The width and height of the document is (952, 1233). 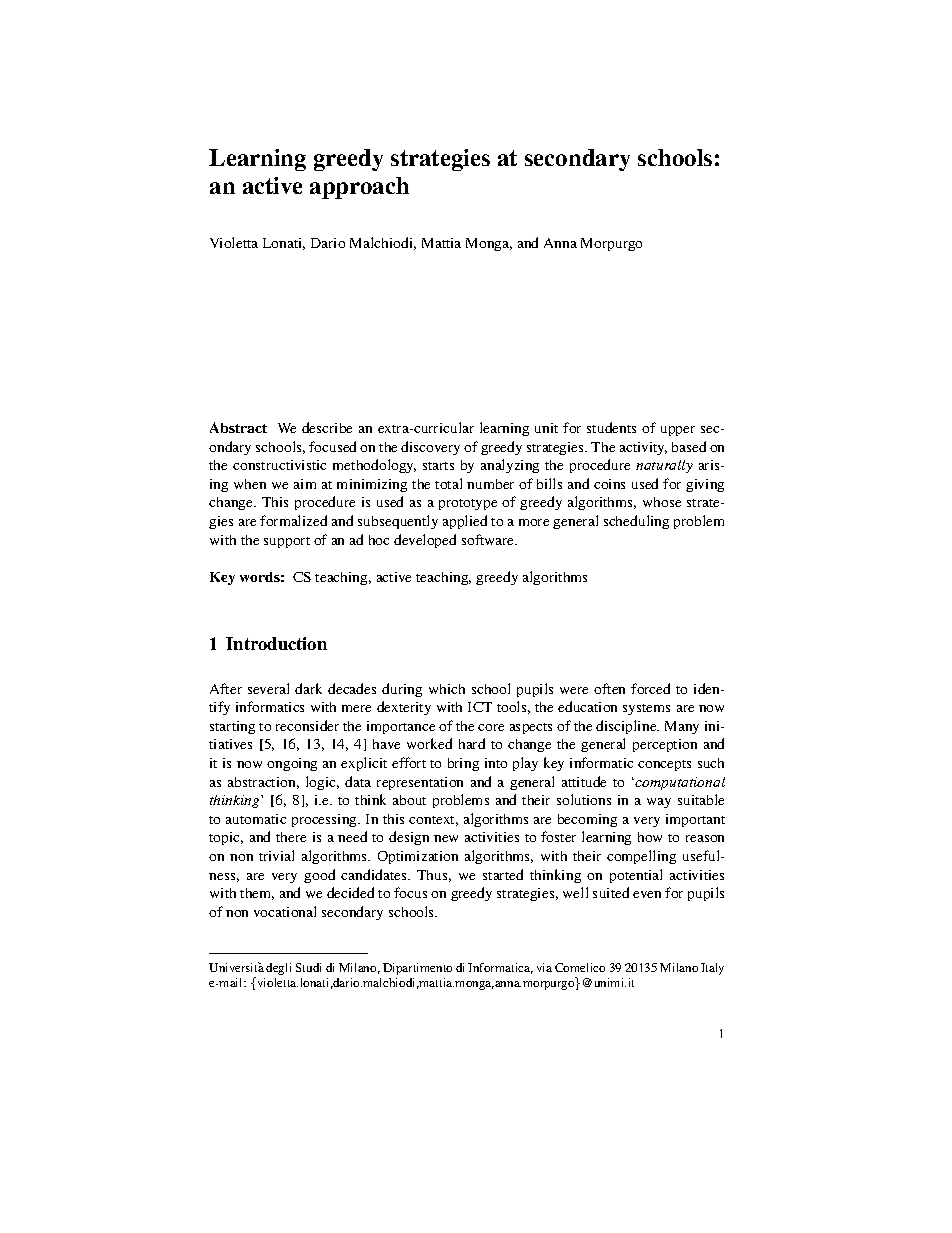 I want to click on degli, so click(x=278, y=969).
